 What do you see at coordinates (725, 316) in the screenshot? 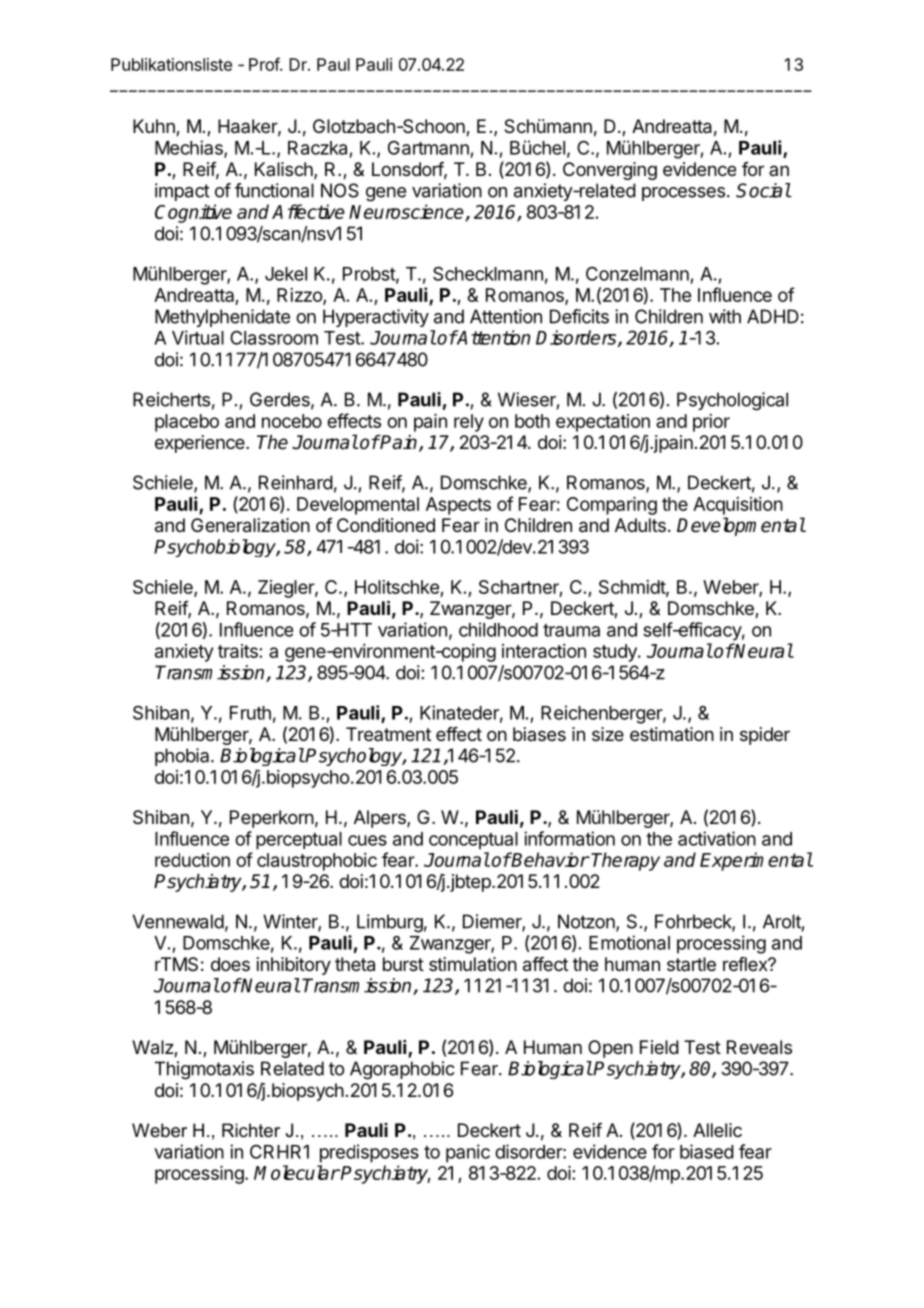
I see `with` at bounding box center [725, 316].
